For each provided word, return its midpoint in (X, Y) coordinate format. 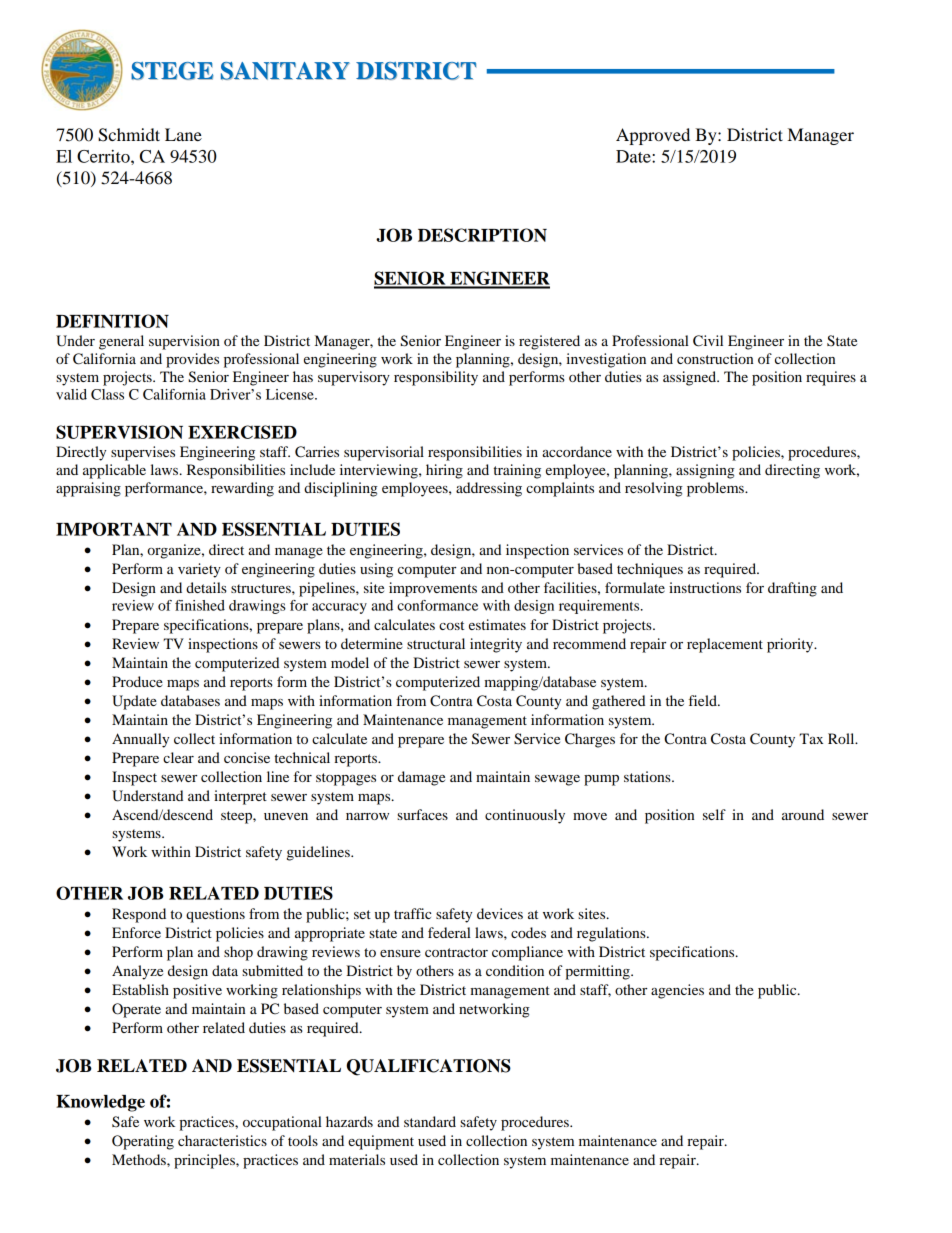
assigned (691, 378)
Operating (143, 1142)
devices (500, 913)
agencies (677, 991)
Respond (139, 915)
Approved (653, 136)
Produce (137, 681)
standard (430, 1121)
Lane (183, 134)
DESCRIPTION (482, 235)
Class (107, 394)
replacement (725, 645)
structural (436, 643)
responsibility (436, 378)
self (714, 814)
